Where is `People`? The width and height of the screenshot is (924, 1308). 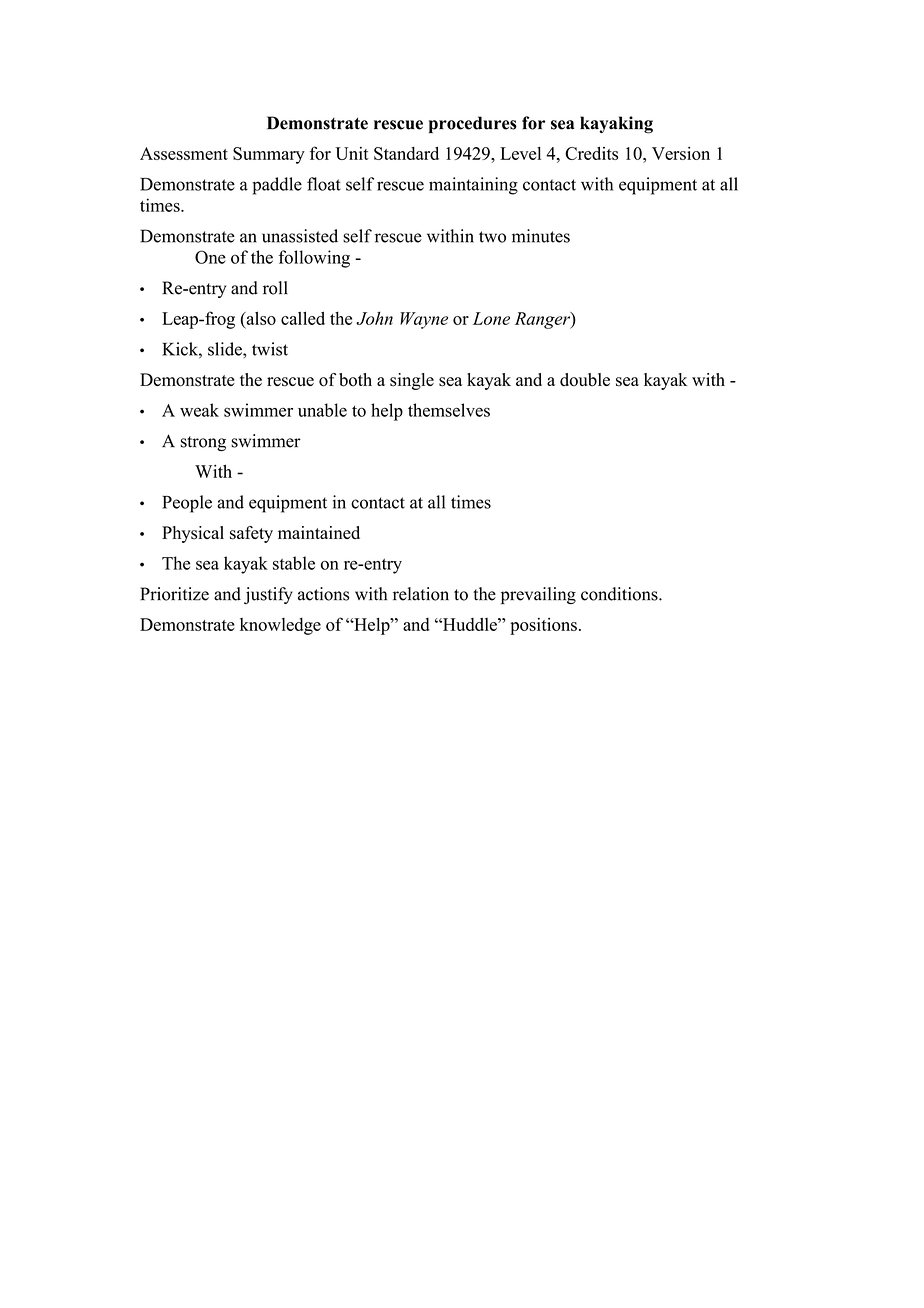 People is located at coordinates (187, 504).
